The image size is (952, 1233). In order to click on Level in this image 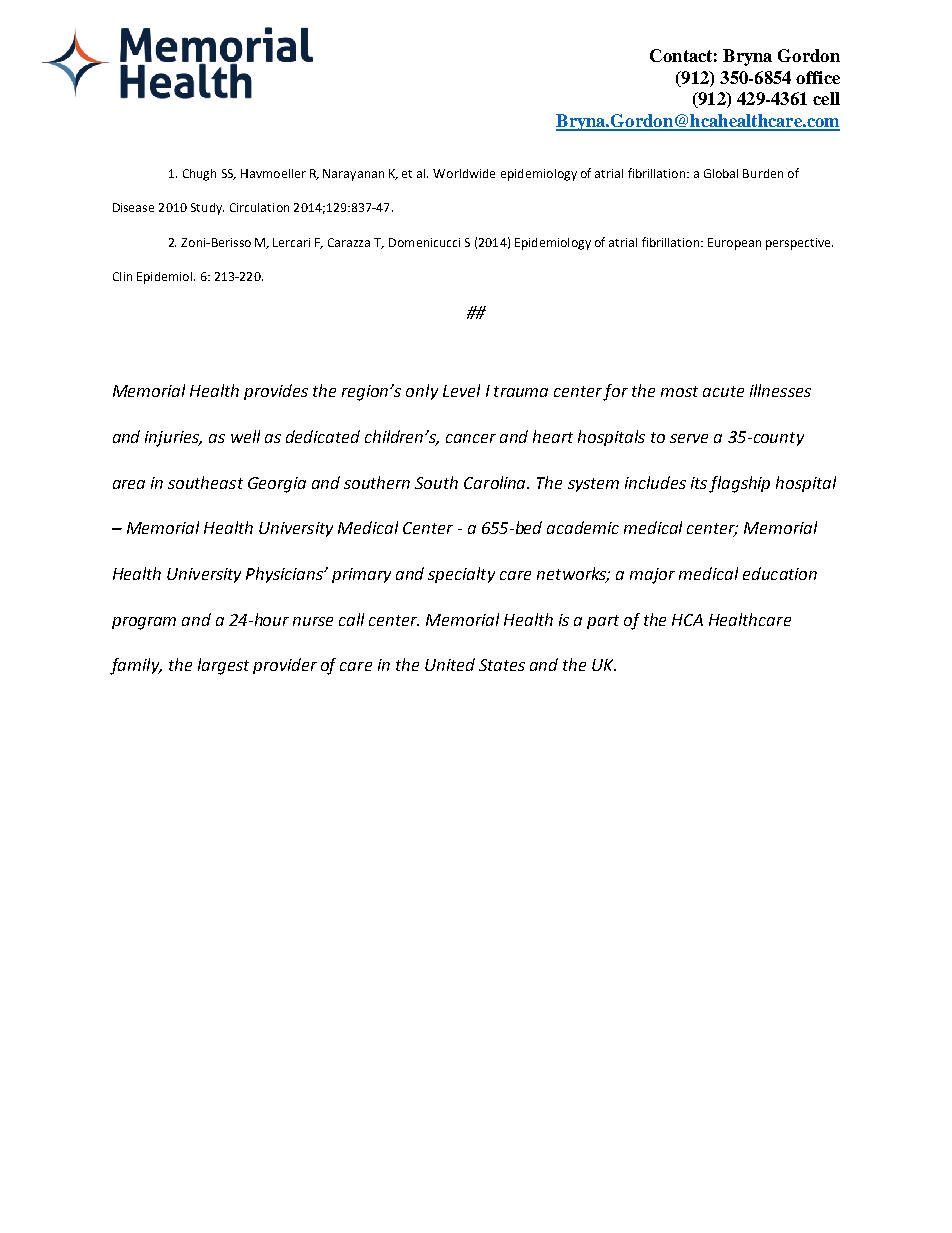, I will do `click(461, 390)`.
